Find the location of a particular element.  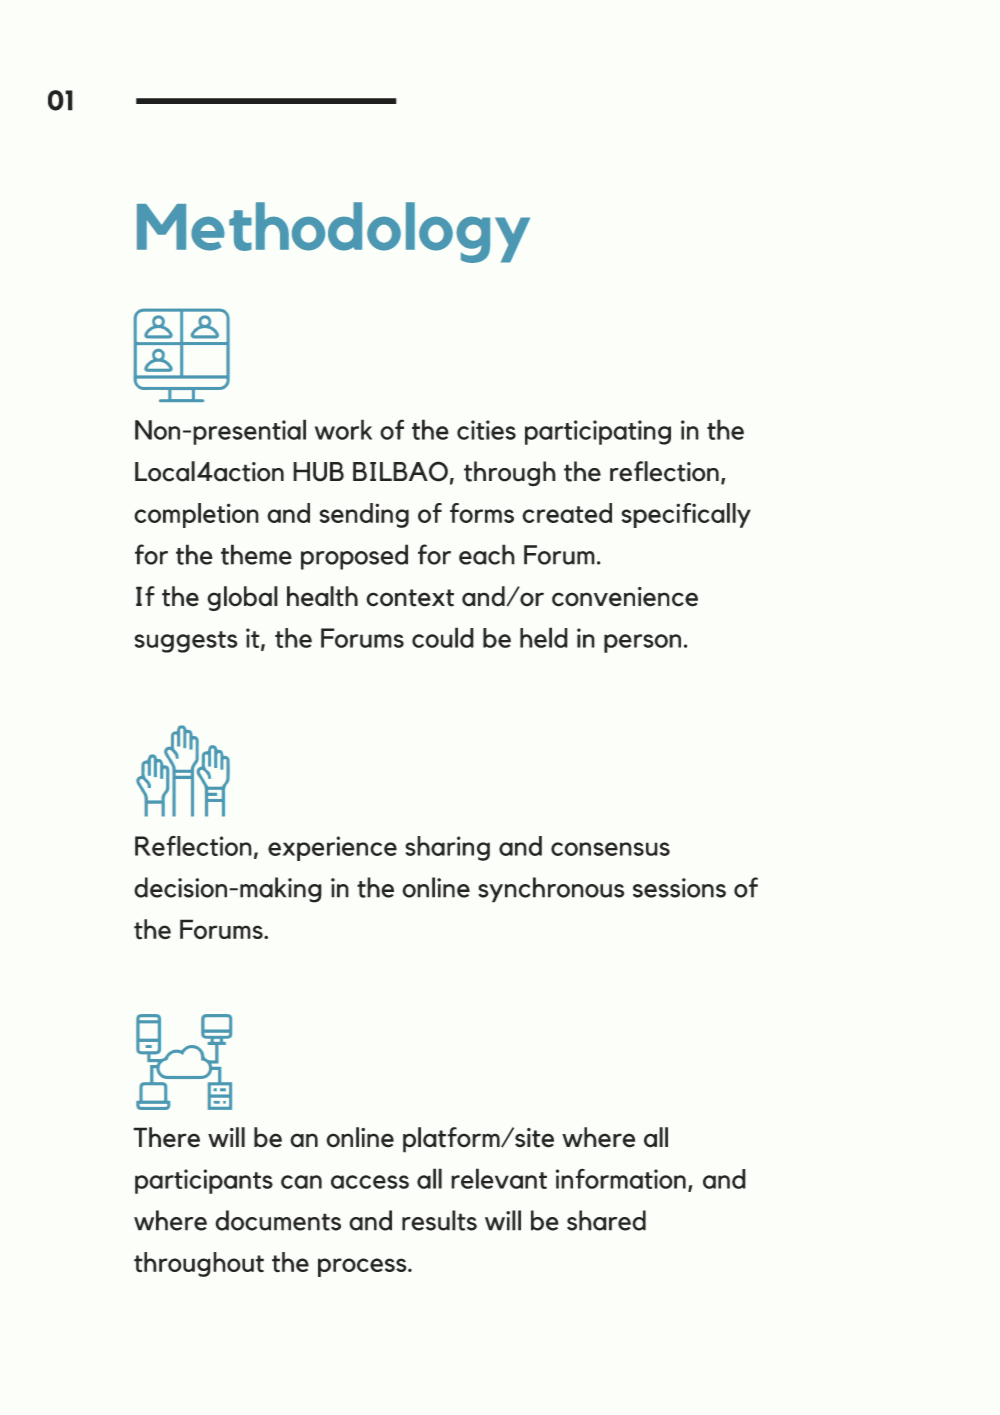

sessions is located at coordinates (679, 888).
